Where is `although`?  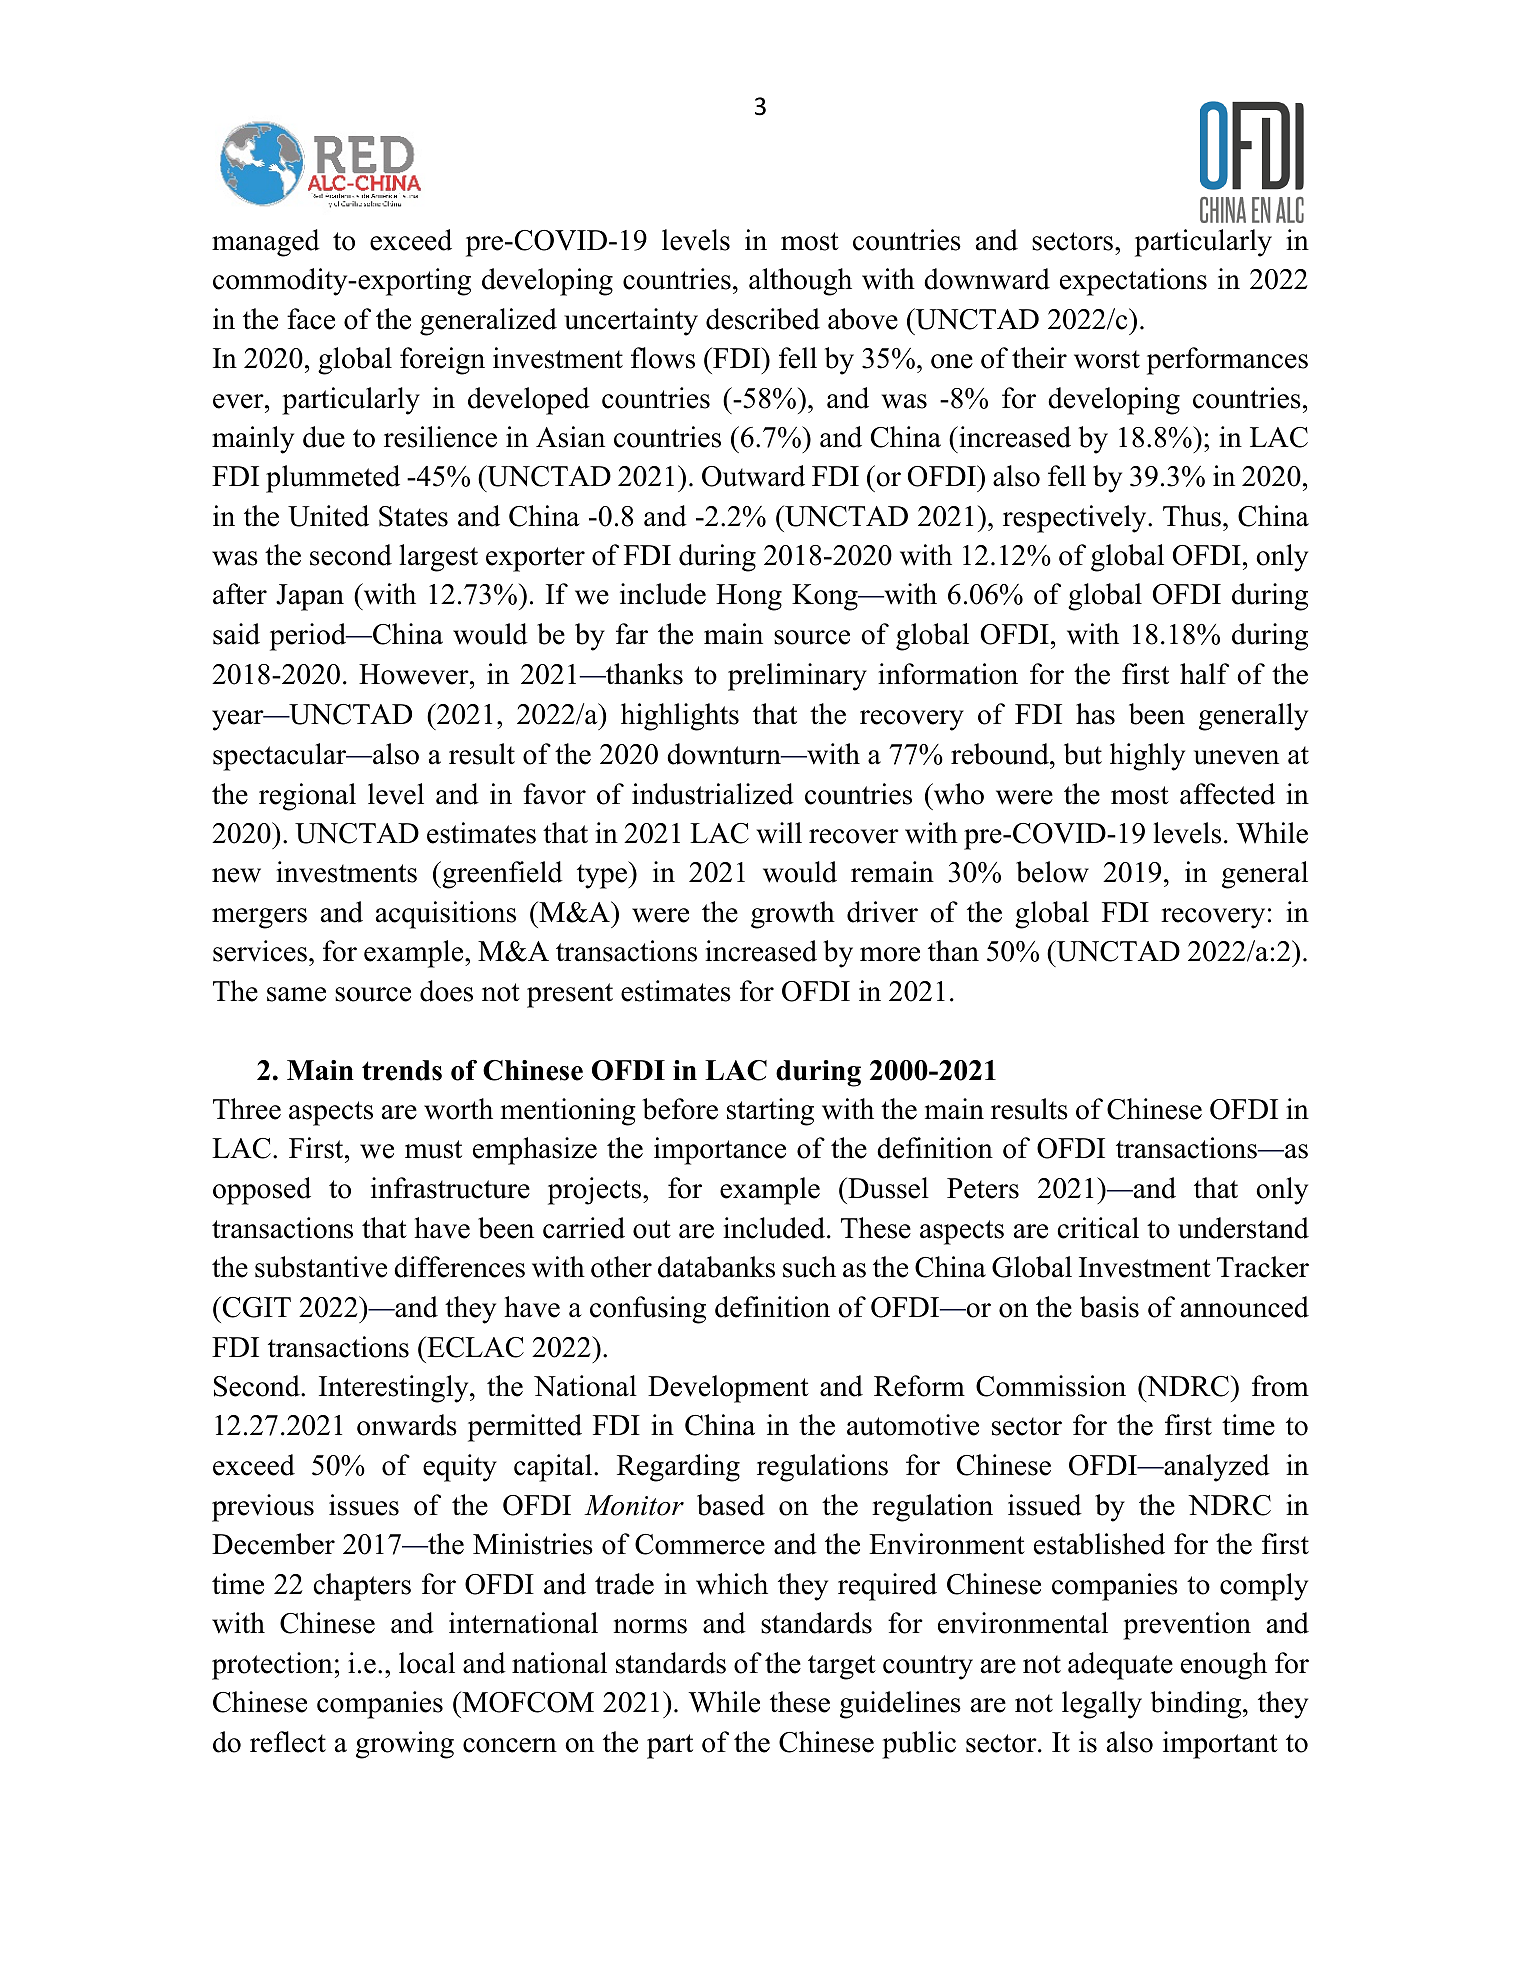
although is located at coordinates (800, 282).
